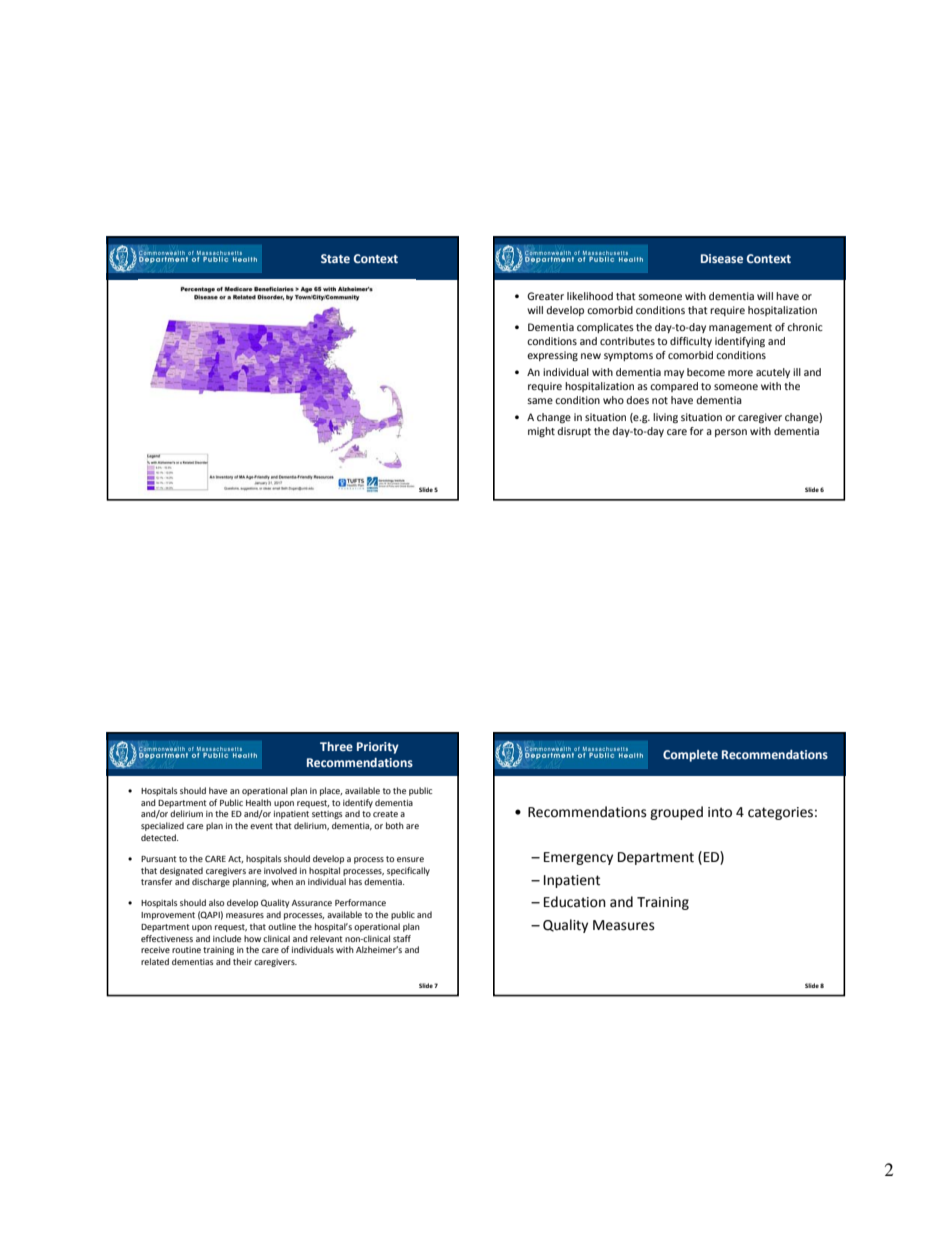 This document has height=1233, width=952. Describe the element at coordinates (541, 432) in the document. I see `might` at that location.
